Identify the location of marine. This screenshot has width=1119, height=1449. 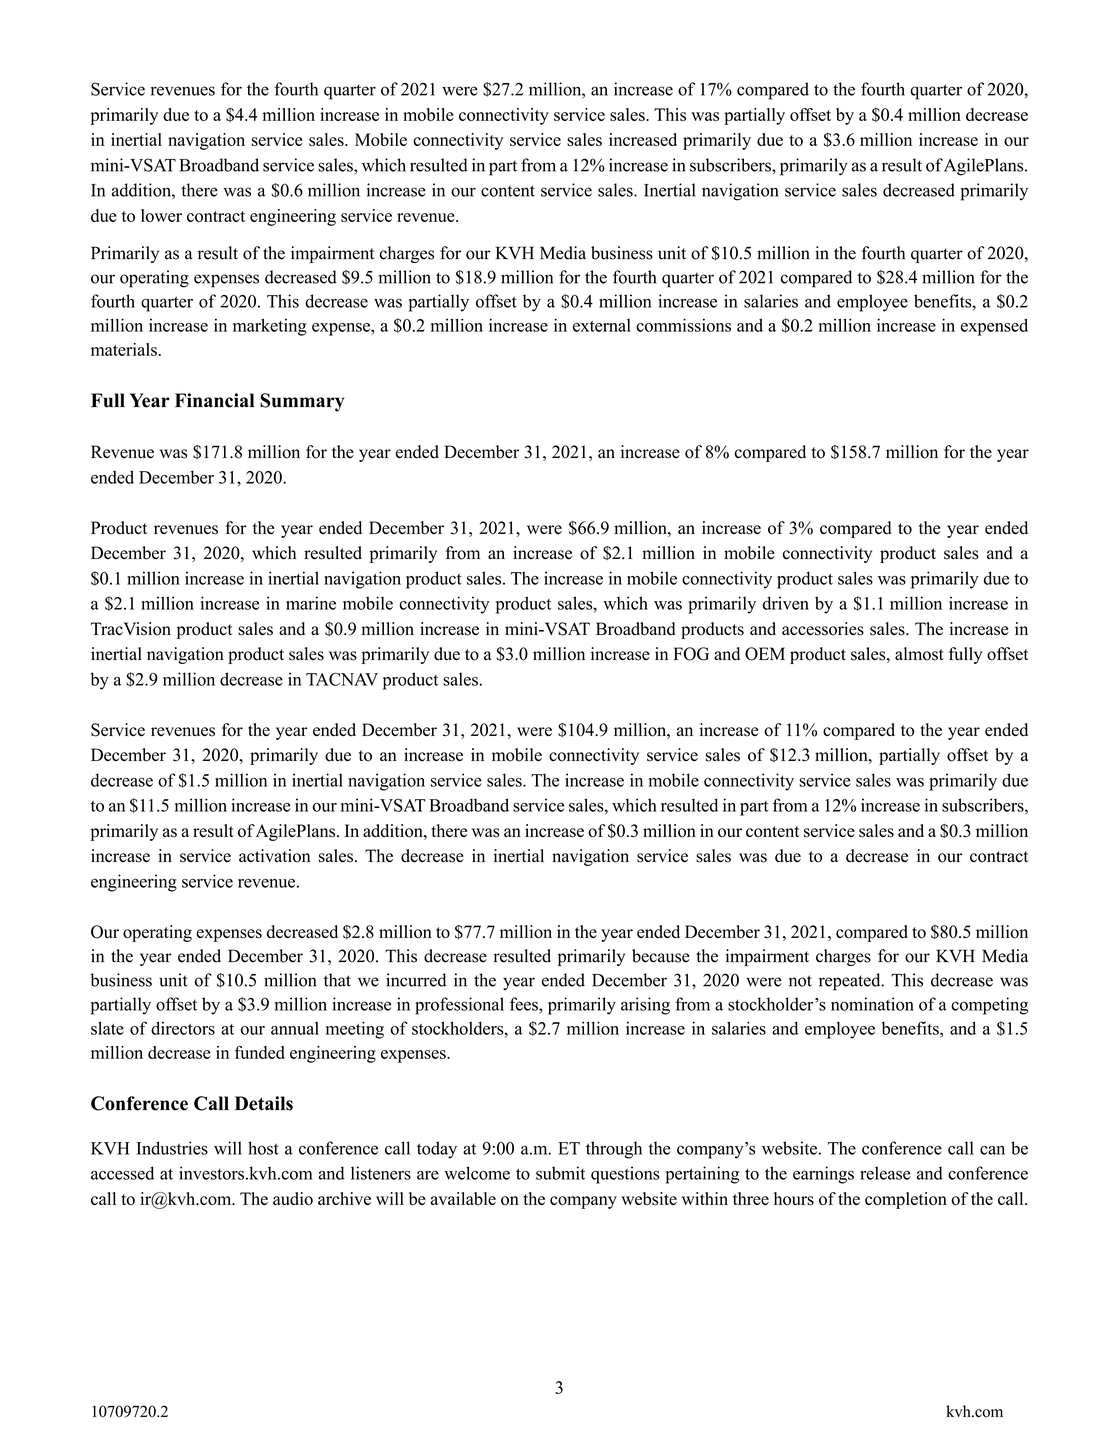
(311, 603).
